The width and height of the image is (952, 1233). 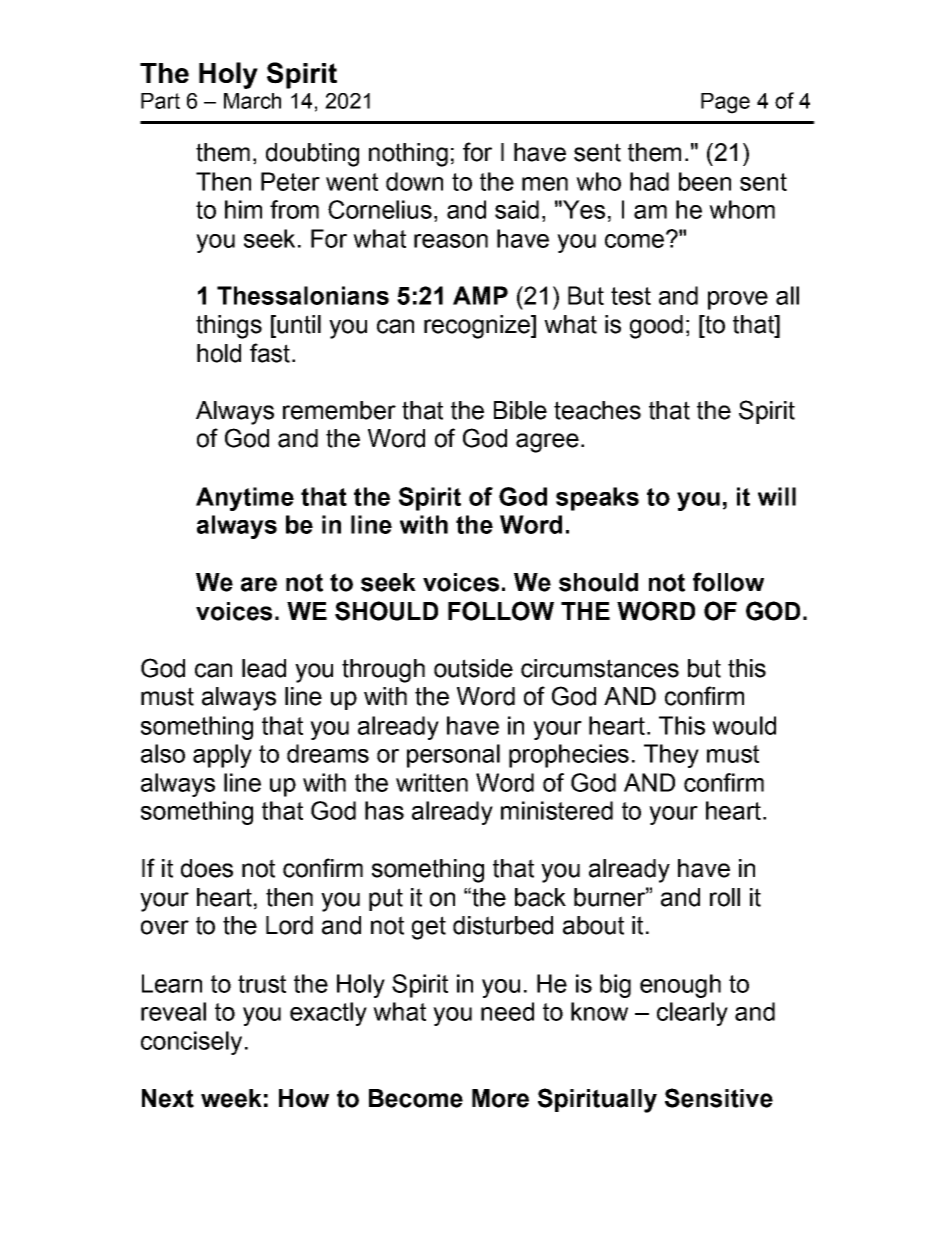 I want to click on outside, so click(x=473, y=668).
